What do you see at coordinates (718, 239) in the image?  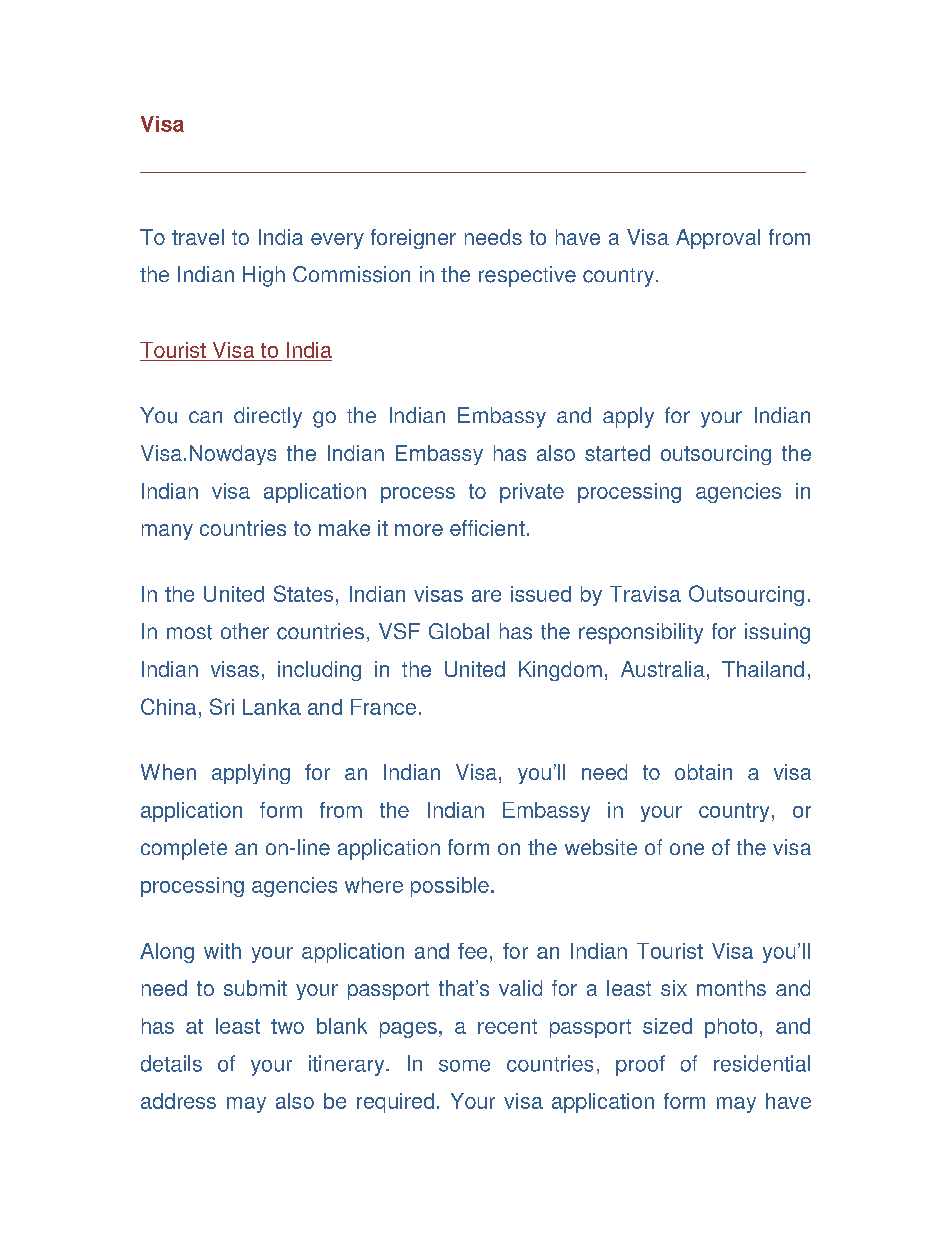 I see `Approval` at bounding box center [718, 239].
